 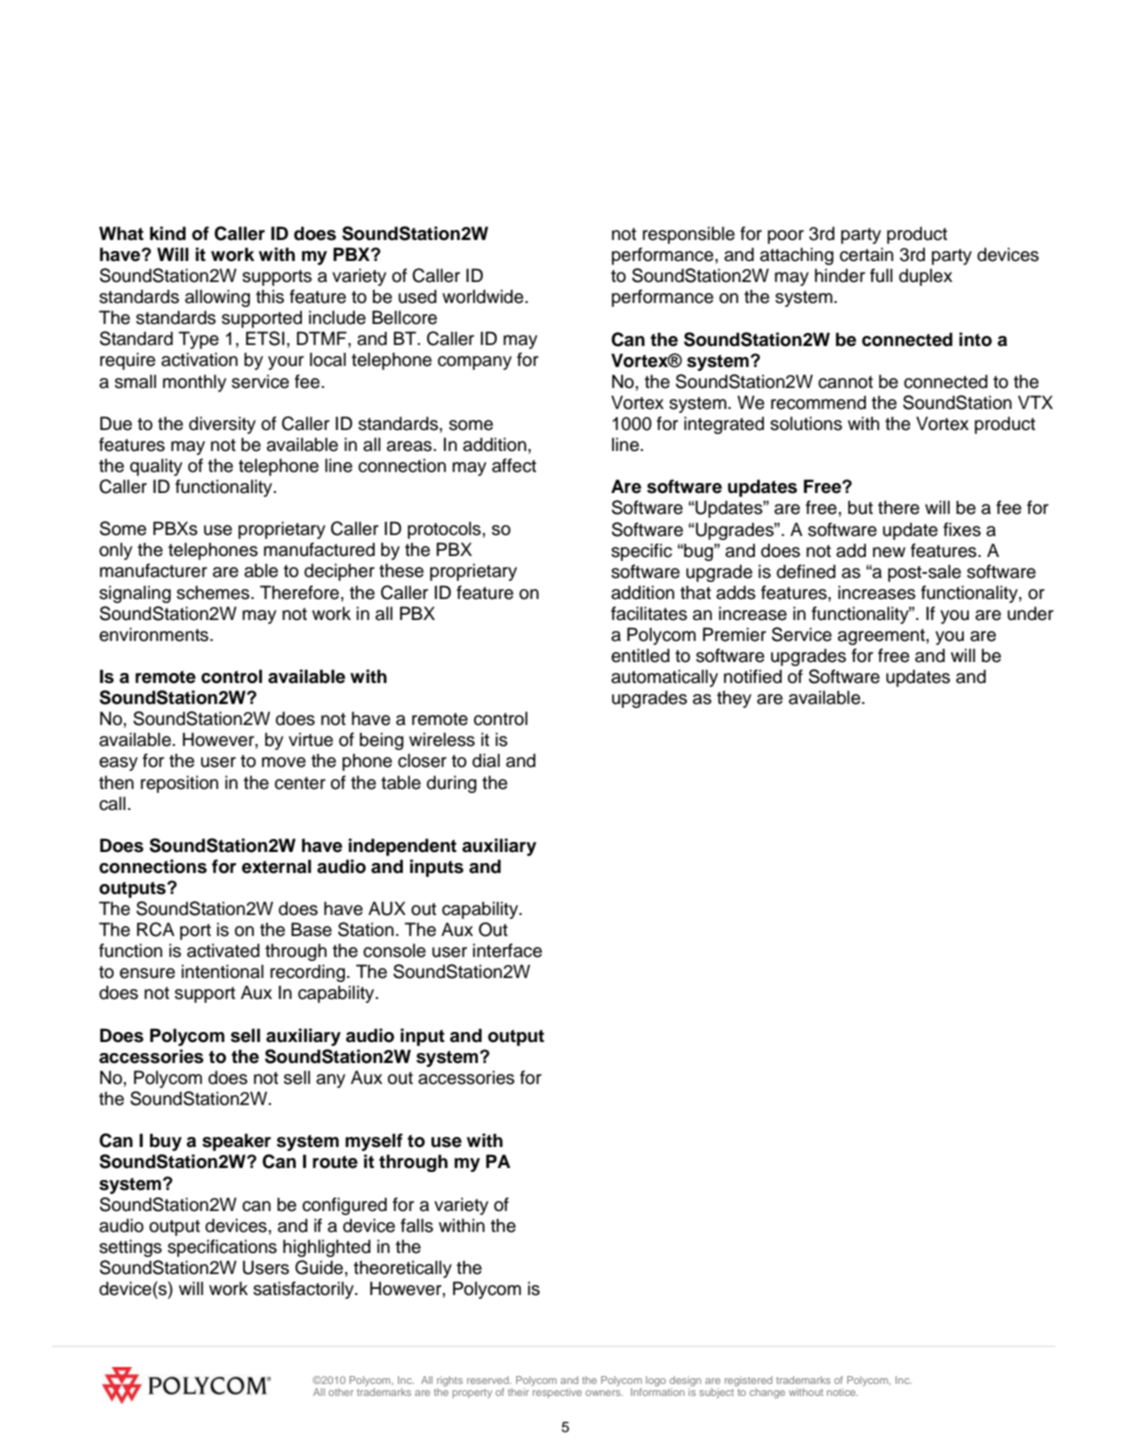 I want to click on duplex, so click(x=925, y=277).
